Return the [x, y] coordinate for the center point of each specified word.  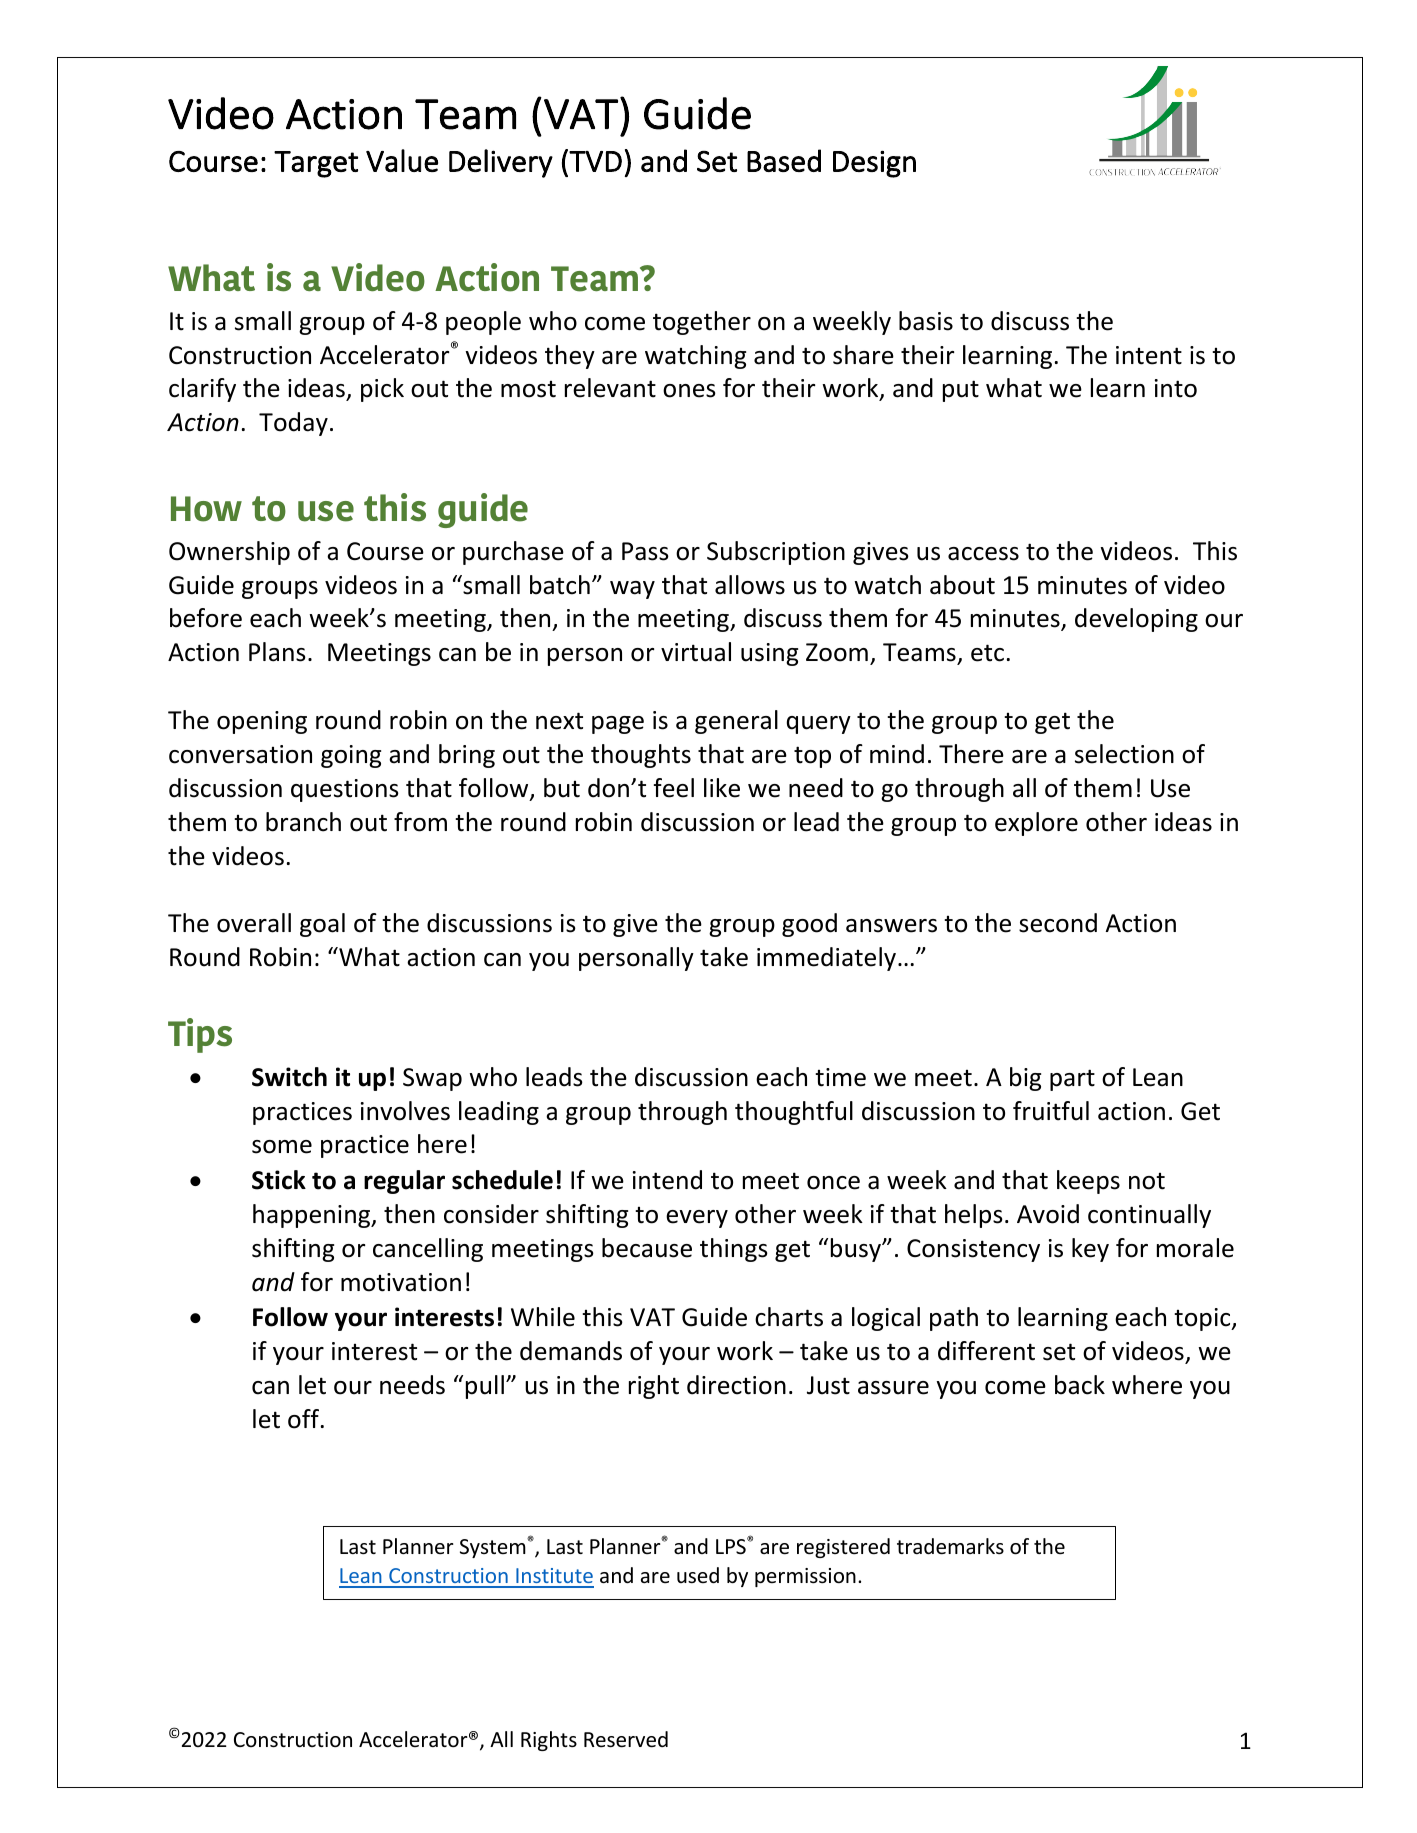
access [983, 554]
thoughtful [794, 1113]
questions [345, 790]
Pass [645, 551]
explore [1036, 824]
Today [293, 424]
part [1072, 1080]
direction [736, 1385]
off [305, 1419]
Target [316, 164]
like [722, 788]
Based [784, 160]
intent [1149, 355]
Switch [289, 1077]
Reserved [626, 1739]
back [1080, 1385]
